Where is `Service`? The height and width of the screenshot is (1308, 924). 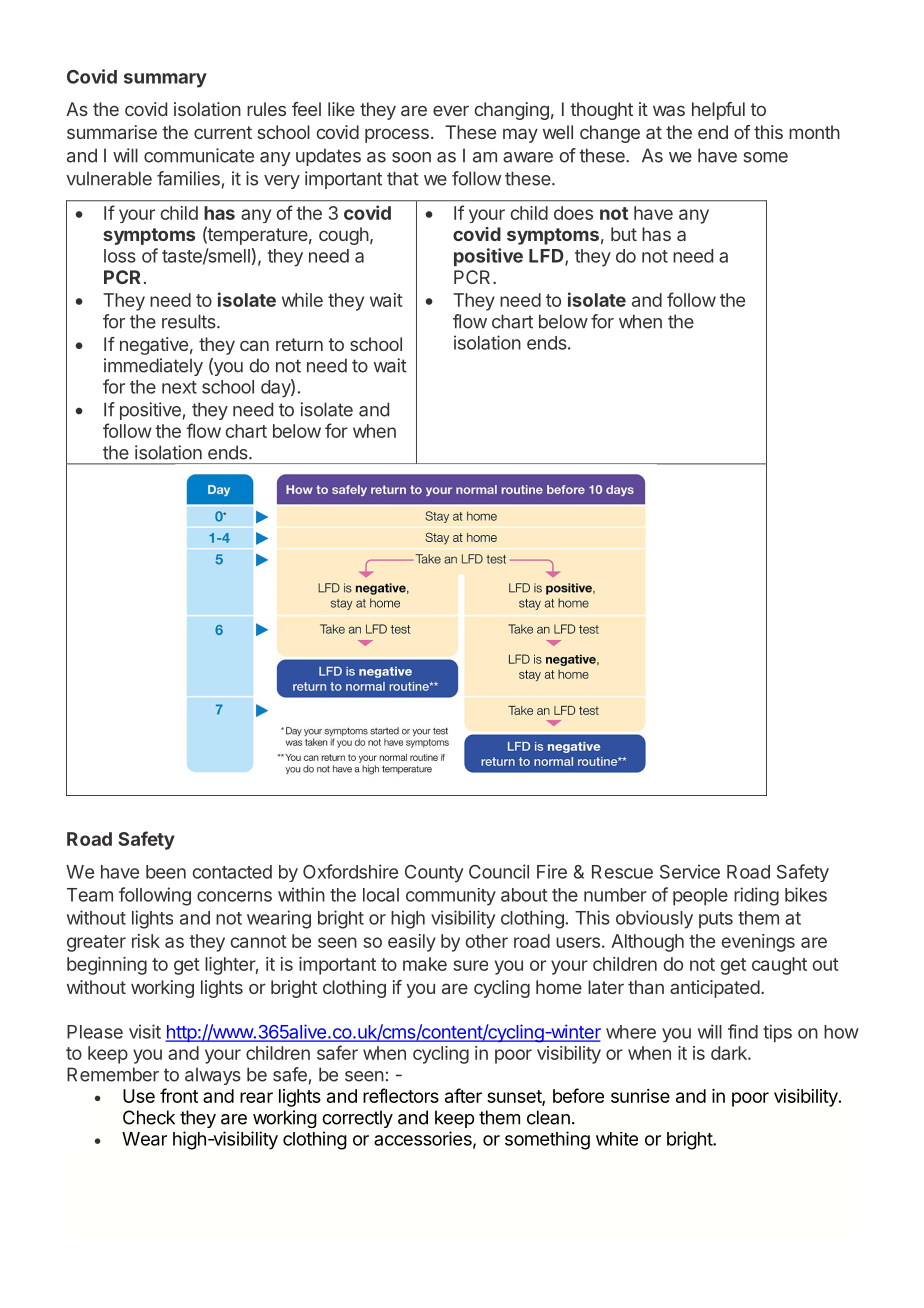
Service is located at coordinates (690, 871).
